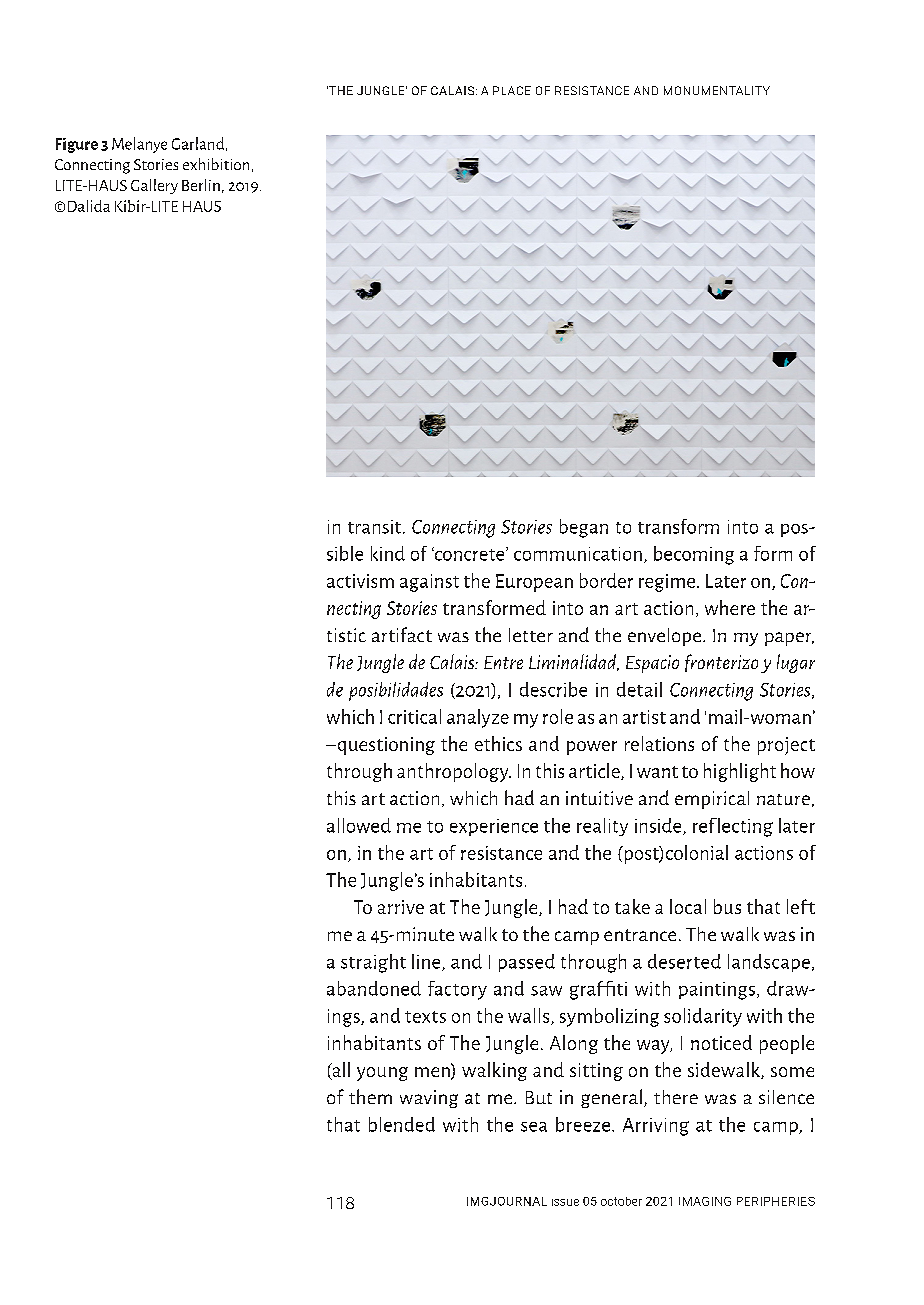  I want to click on blended, so click(402, 1124).
